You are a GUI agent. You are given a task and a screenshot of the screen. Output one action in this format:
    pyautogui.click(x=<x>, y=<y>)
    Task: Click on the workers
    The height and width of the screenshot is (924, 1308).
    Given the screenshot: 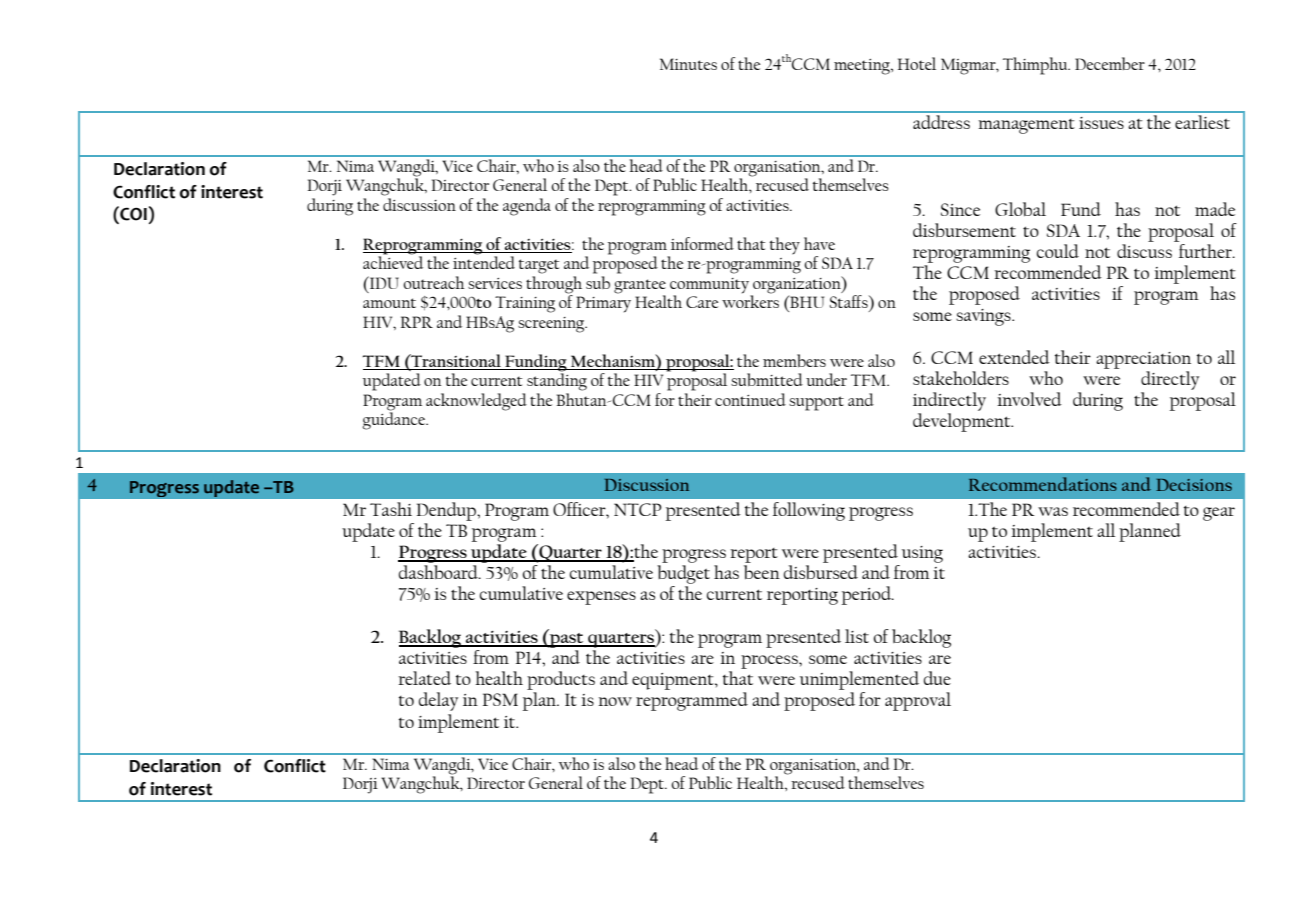 What is the action you would take?
    pyautogui.click(x=750, y=300)
